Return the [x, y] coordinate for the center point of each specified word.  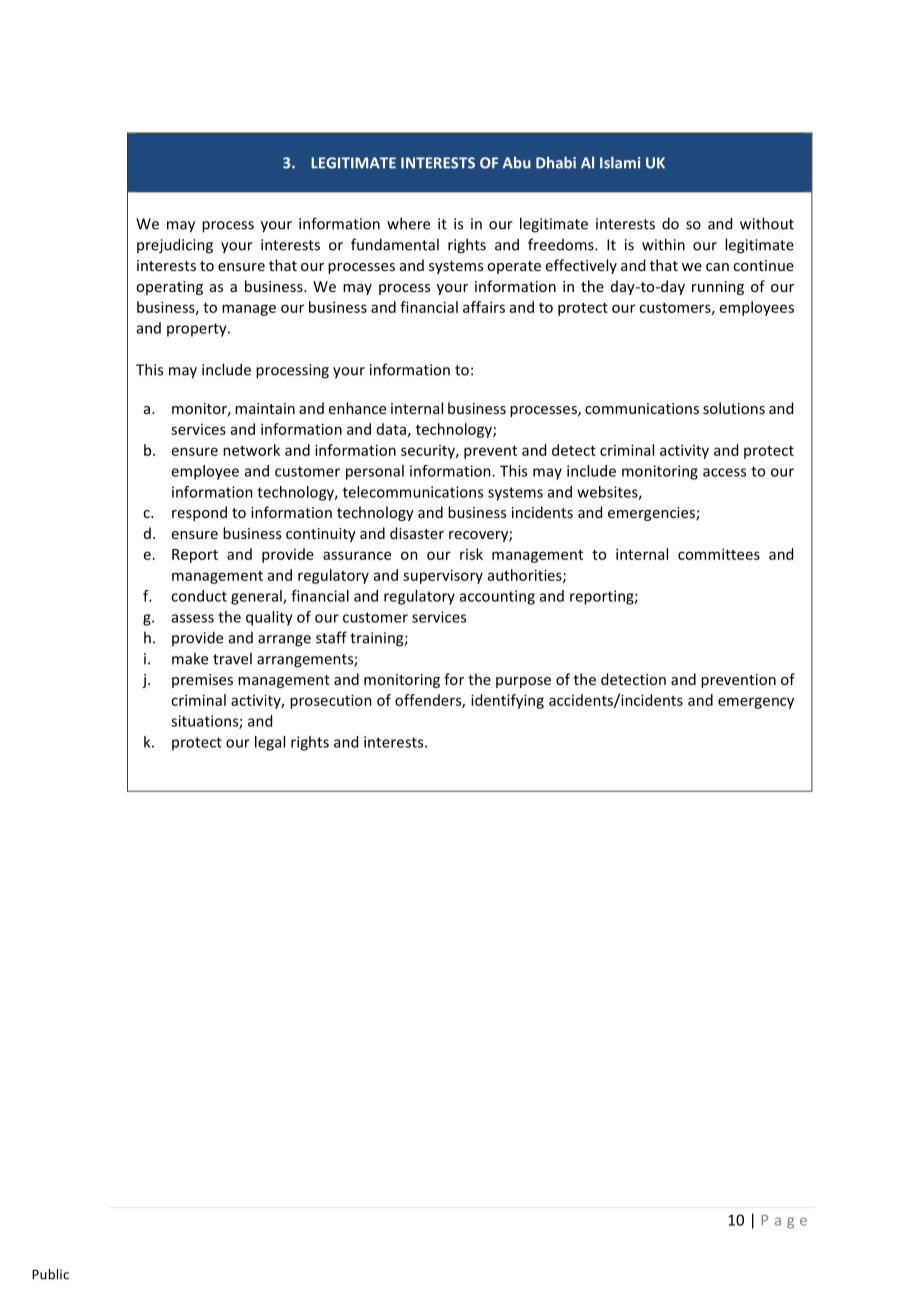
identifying [507, 701]
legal [270, 743]
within [663, 244]
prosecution [331, 701]
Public [50, 1274]
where [408, 223]
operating [169, 288]
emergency [756, 703]
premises [202, 681]
